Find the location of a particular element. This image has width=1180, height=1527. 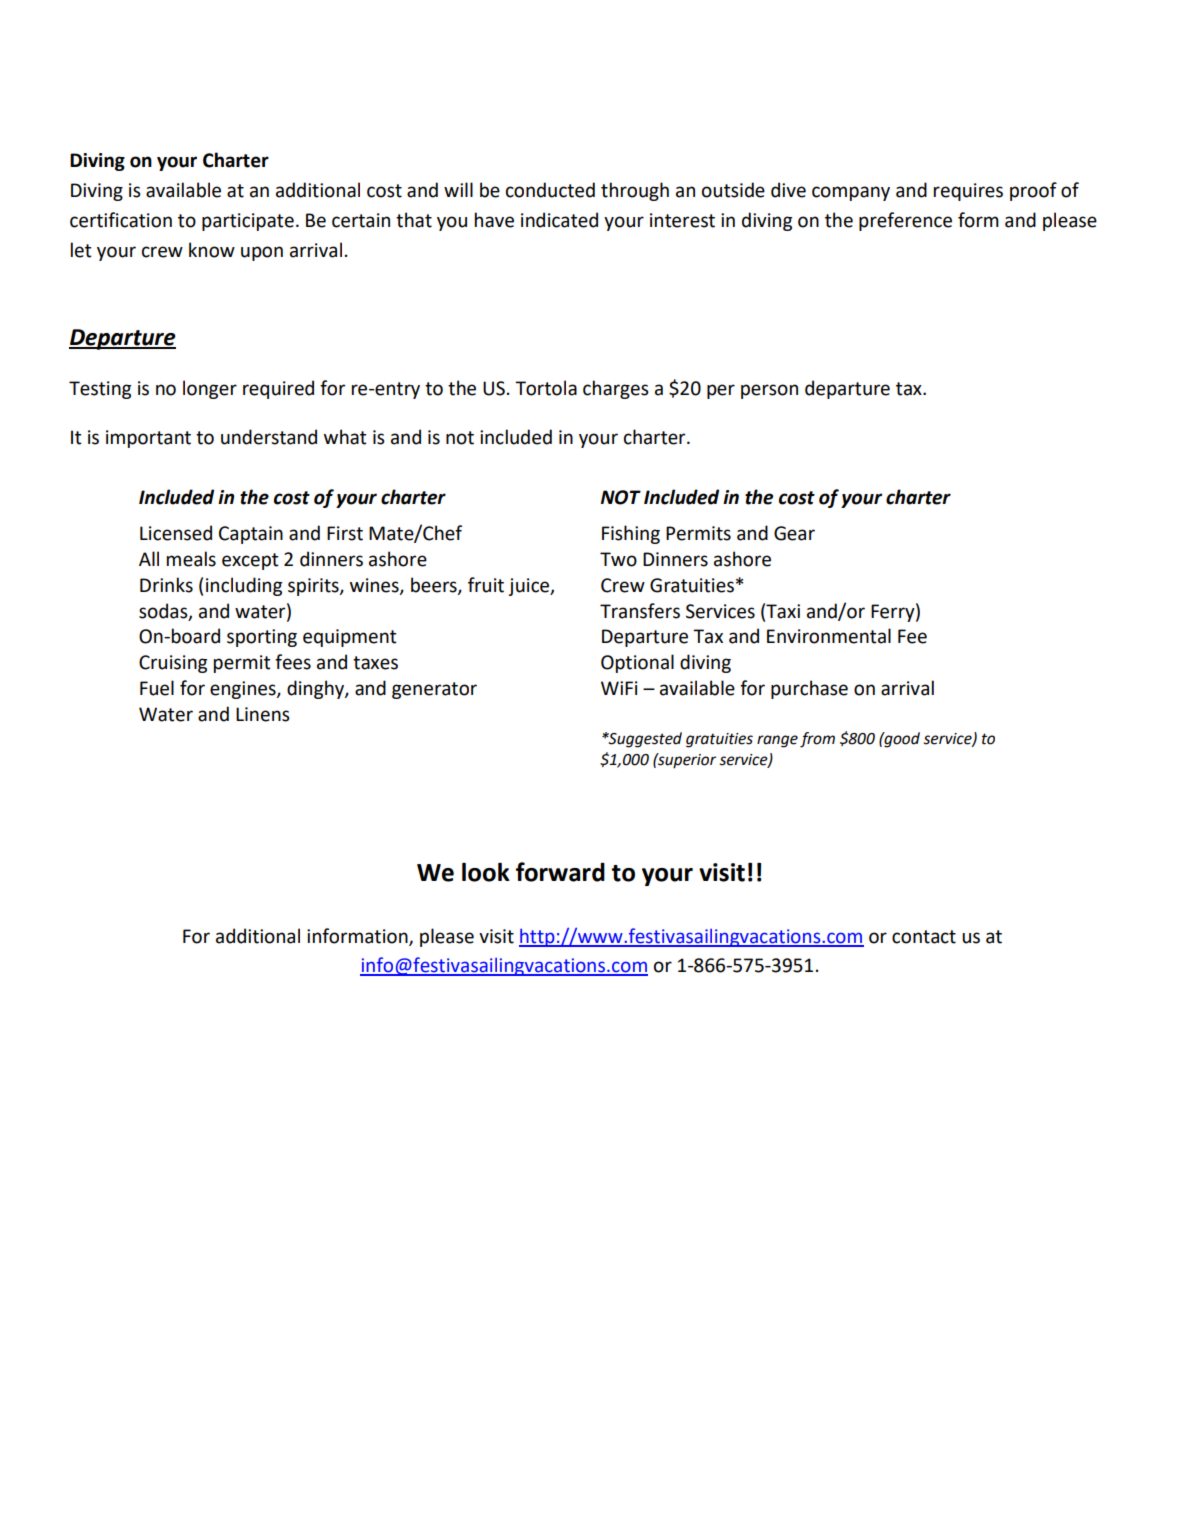

look is located at coordinates (486, 872).
